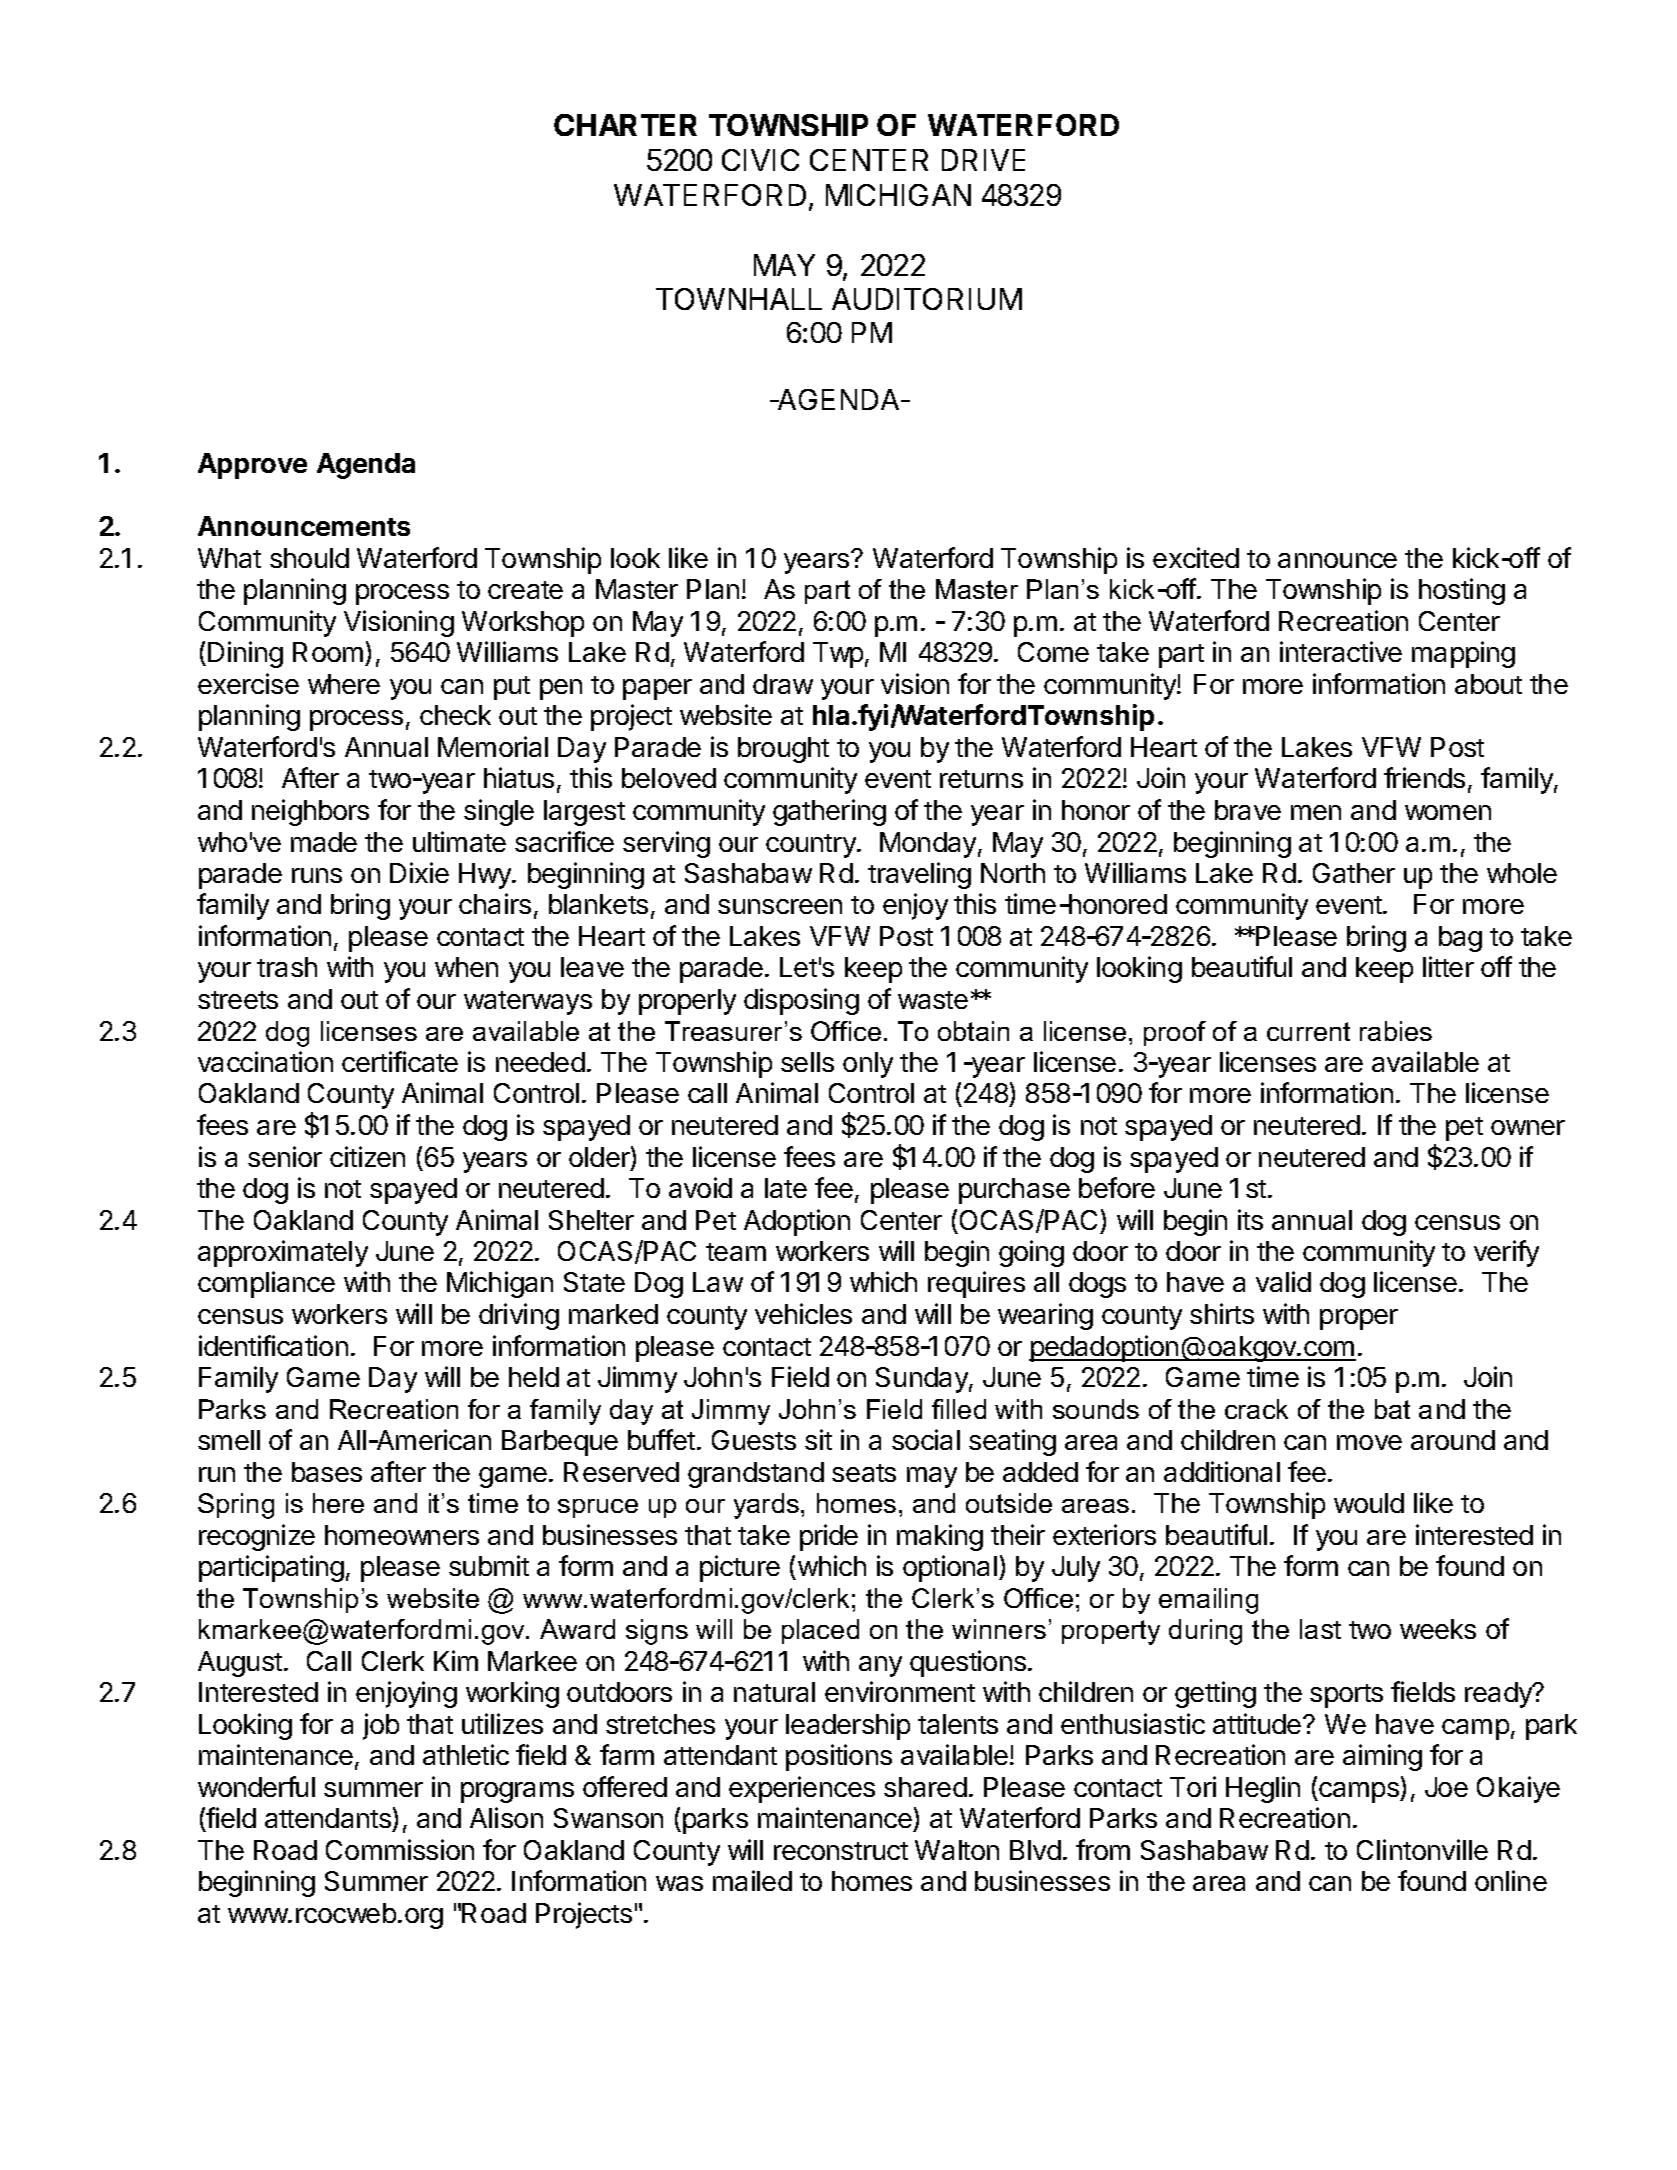 The width and height of the screenshot is (1677, 2170). What do you see at coordinates (841, 1851) in the screenshot?
I see `reconstruct` at bounding box center [841, 1851].
